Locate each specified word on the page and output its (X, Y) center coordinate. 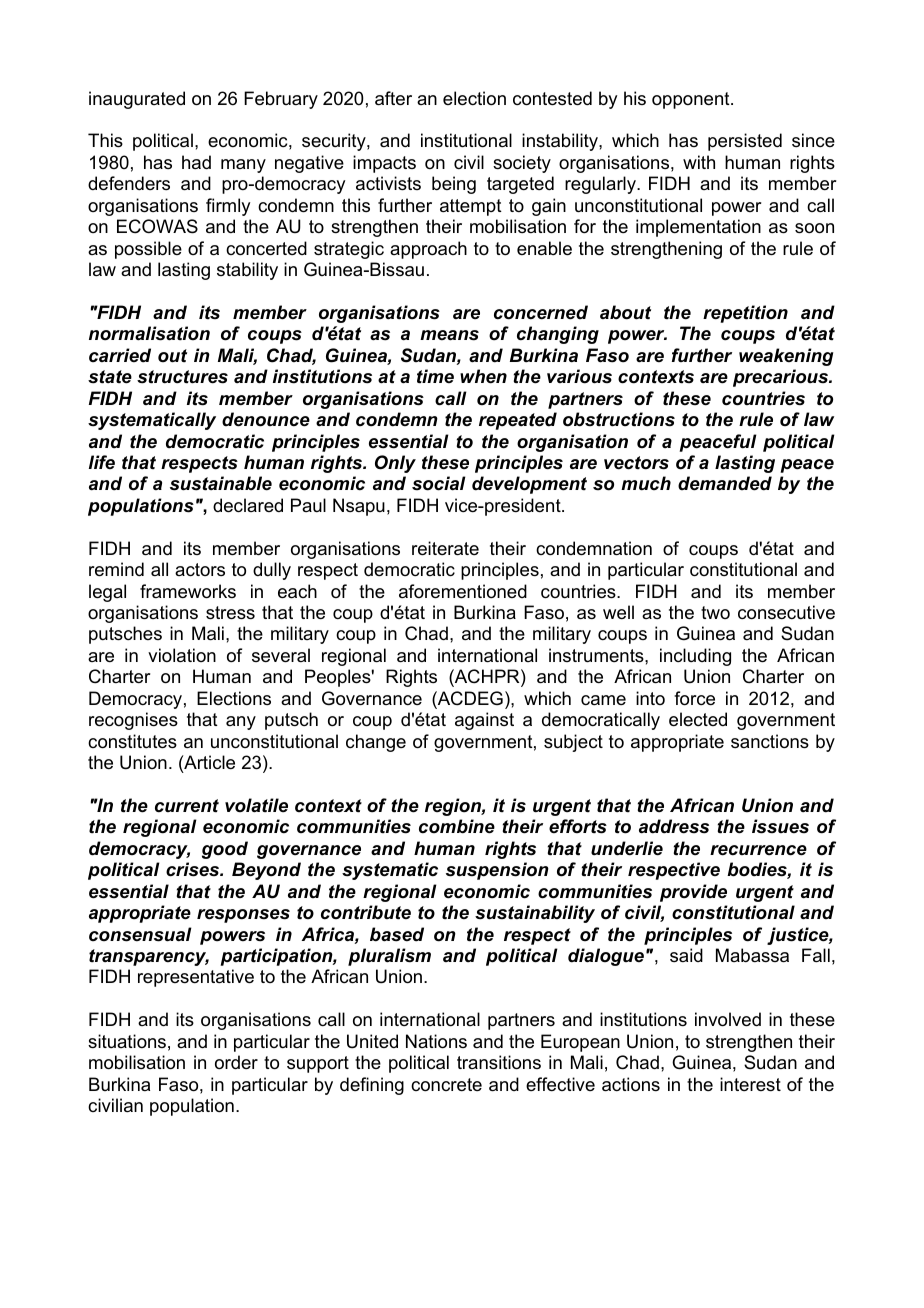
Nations (436, 1041)
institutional (466, 140)
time (435, 376)
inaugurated (137, 100)
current (187, 806)
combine (457, 826)
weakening (786, 357)
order (236, 1062)
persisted (745, 142)
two (715, 612)
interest (750, 1084)
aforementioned (463, 591)
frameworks (188, 591)
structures (182, 377)
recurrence (758, 850)
